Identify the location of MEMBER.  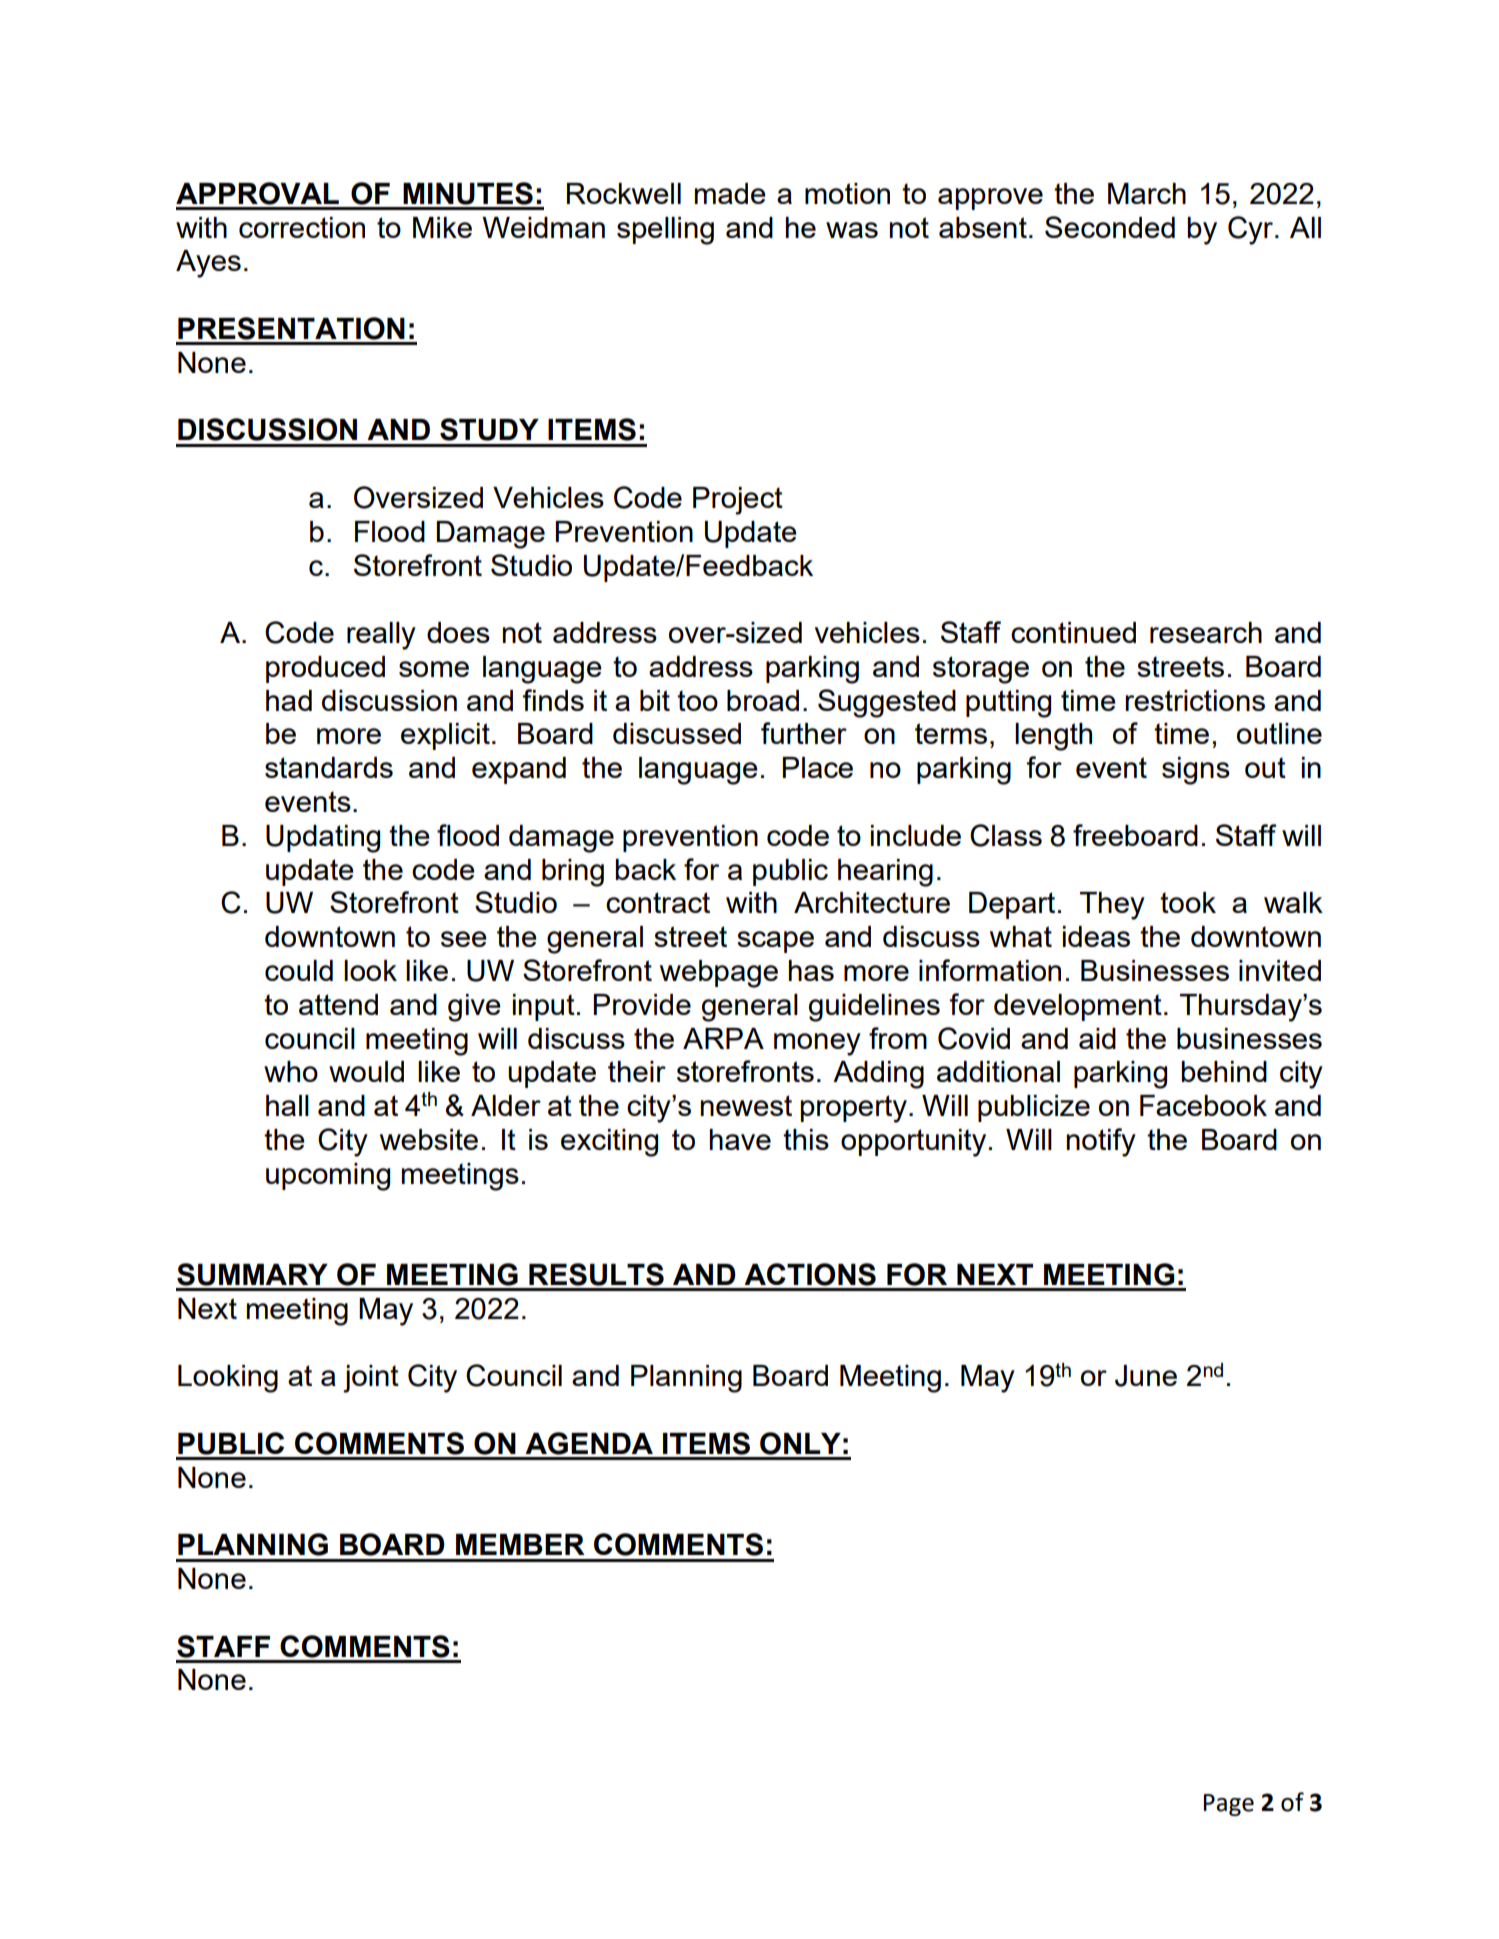
(520, 1544).
